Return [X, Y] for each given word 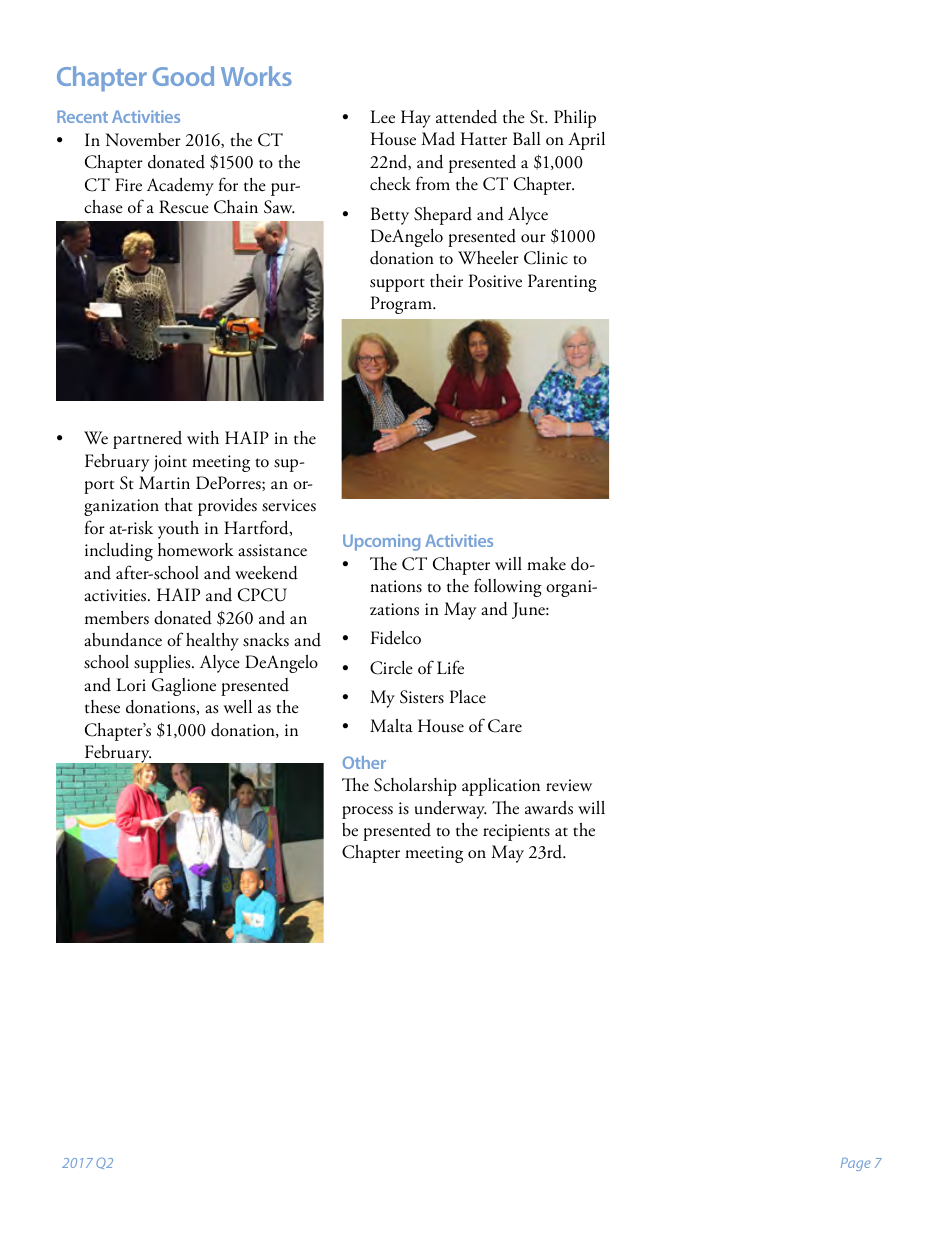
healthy [212, 642]
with [203, 438]
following [508, 587]
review [569, 785]
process [367, 812]
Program [402, 305]
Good [183, 76]
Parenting [562, 283]
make [546, 564]
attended [466, 116]
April [586, 141]
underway [451, 809]
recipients [516, 832]
